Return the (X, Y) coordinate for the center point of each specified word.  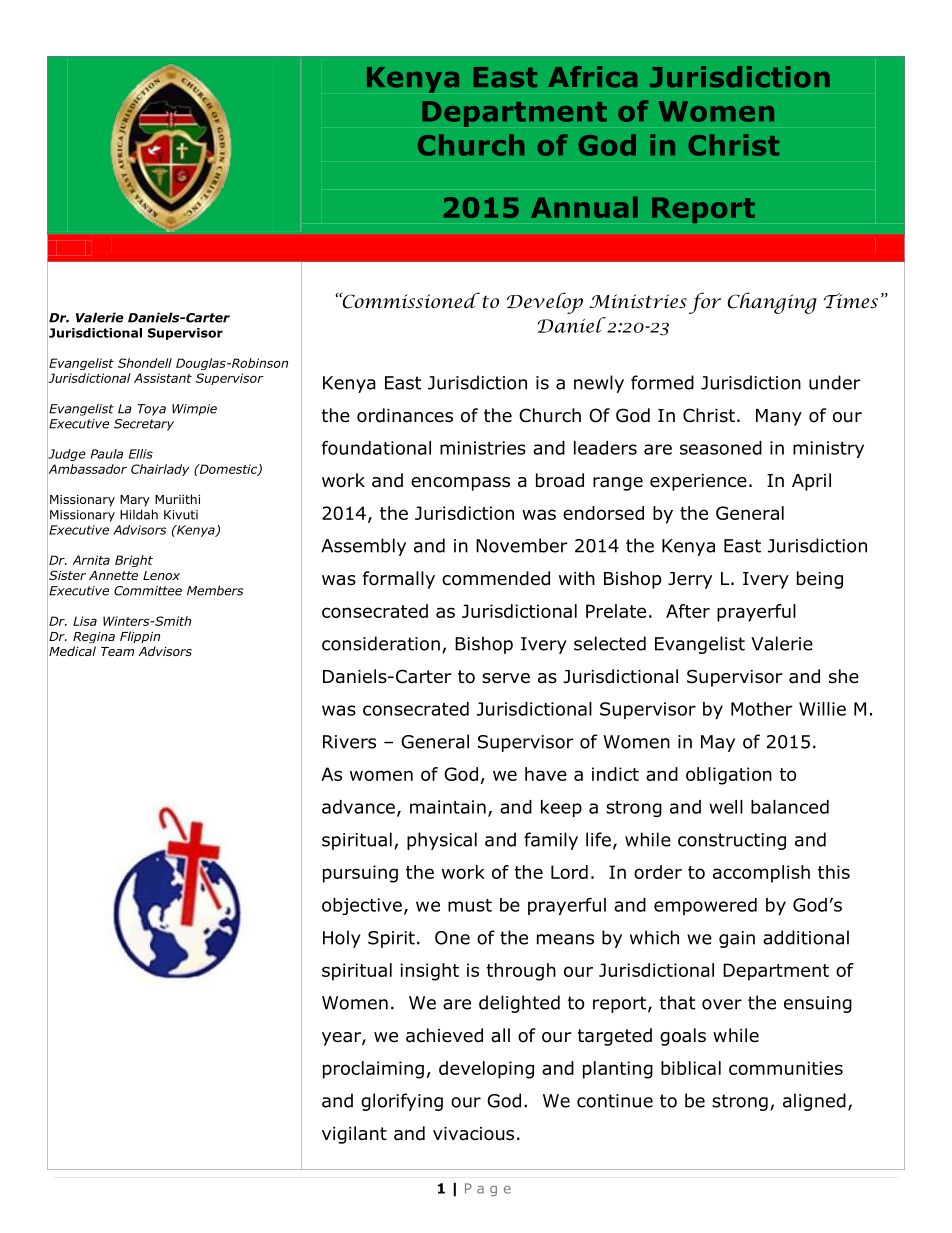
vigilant (354, 1135)
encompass (460, 484)
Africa (592, 77)
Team (117, 651)
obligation (729, 776)
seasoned (721, 448)
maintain (448, 807)
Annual (584, 207)
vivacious (473, 1134)
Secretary (144, 425)
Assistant (163, 378)
